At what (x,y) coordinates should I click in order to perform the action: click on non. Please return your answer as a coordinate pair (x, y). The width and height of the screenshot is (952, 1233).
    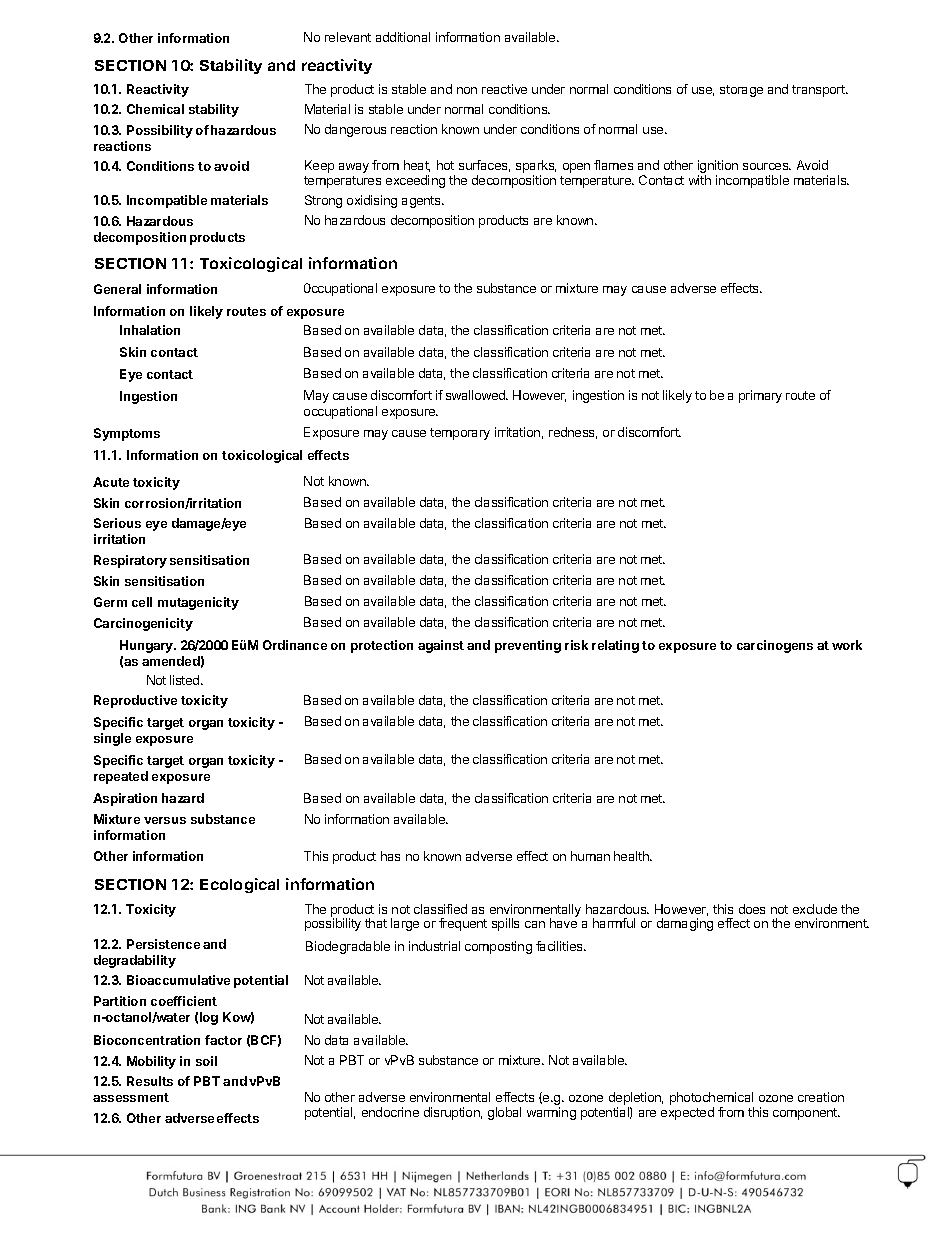
    Looking at the image, I should click on (467, 90).
